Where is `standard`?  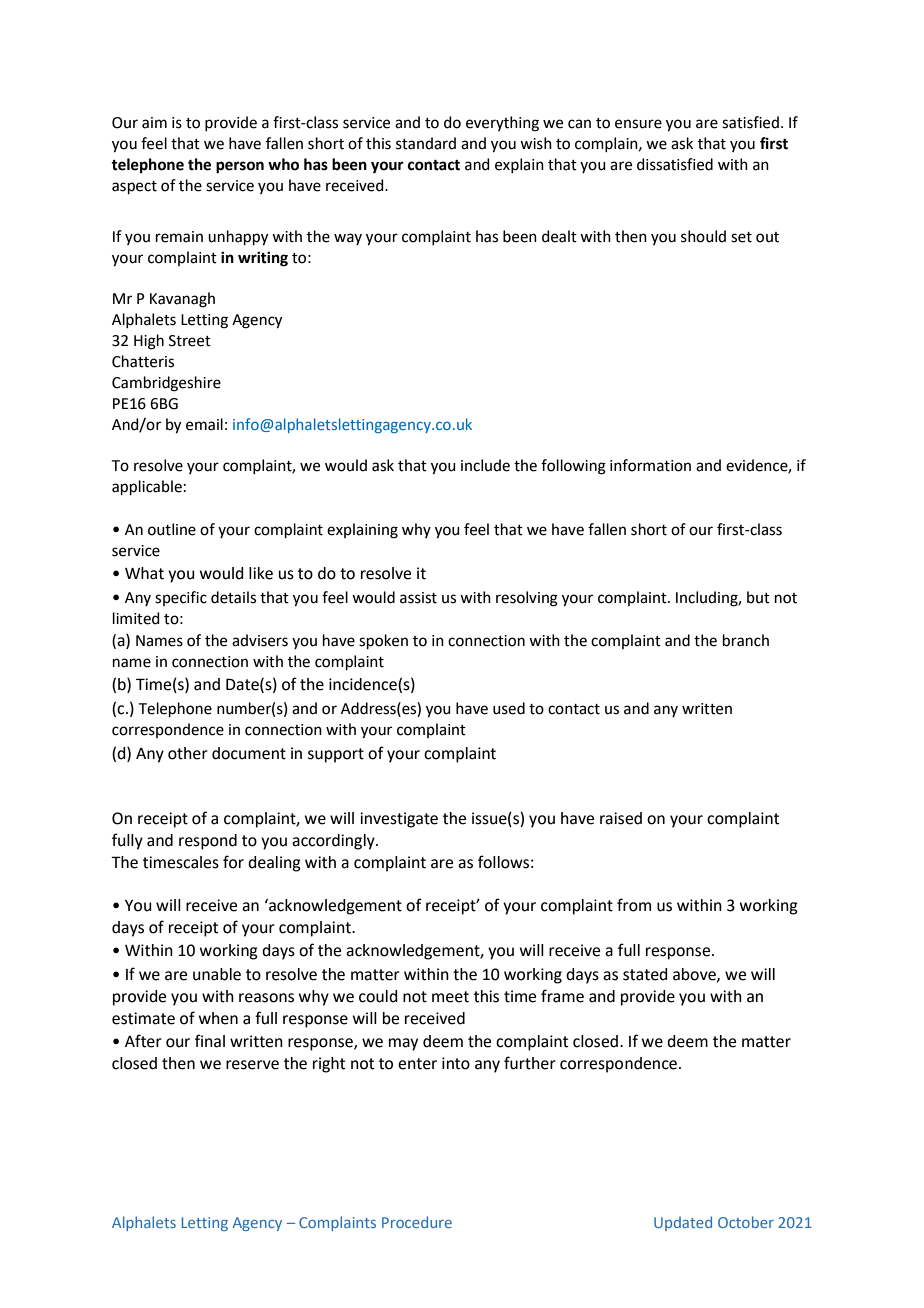 standard is located at coordinates (426, 143).
